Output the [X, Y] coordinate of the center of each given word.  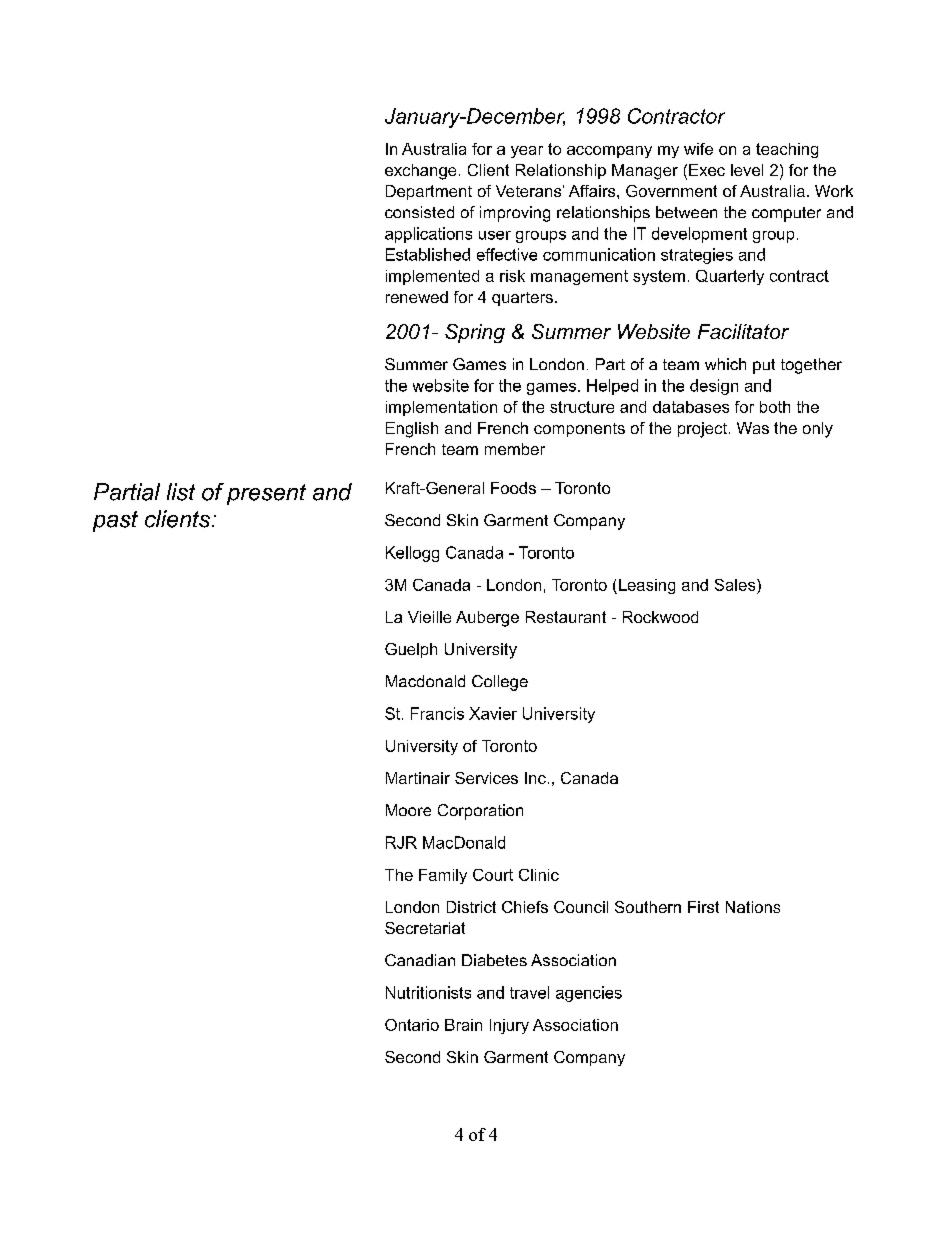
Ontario [412, 1025]
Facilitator [743, 331]
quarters [522, 299]
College [500, 683]
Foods [513, 488]
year [527, 152]
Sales [736, 585]
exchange [420, 172]
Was [753, 428]
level [747, 170]
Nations [753, 907]
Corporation [480, 812]
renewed [417, 297]
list [181, 492]
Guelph [411, 650]
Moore [408, 810]
